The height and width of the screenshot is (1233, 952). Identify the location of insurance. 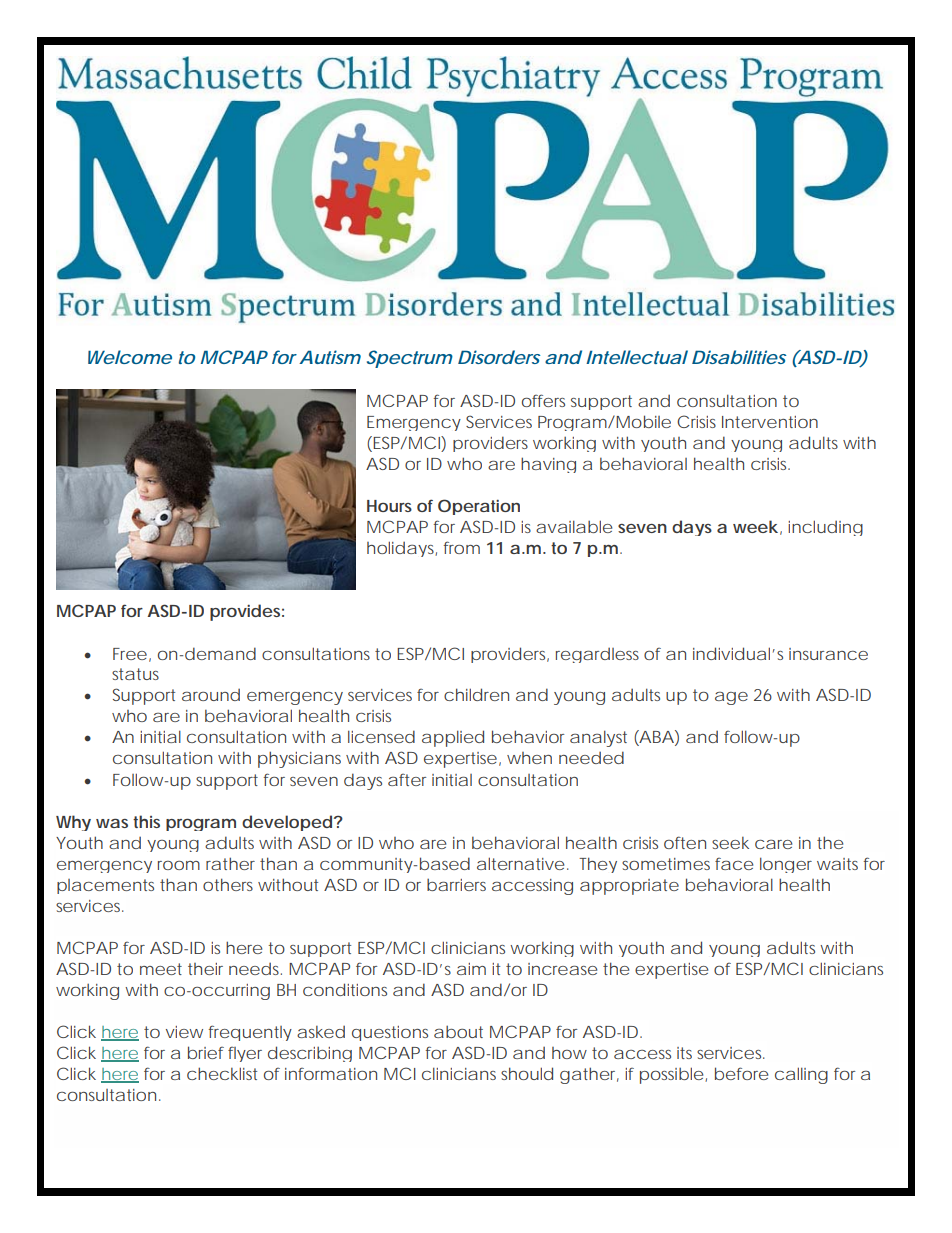
(828, 654).
